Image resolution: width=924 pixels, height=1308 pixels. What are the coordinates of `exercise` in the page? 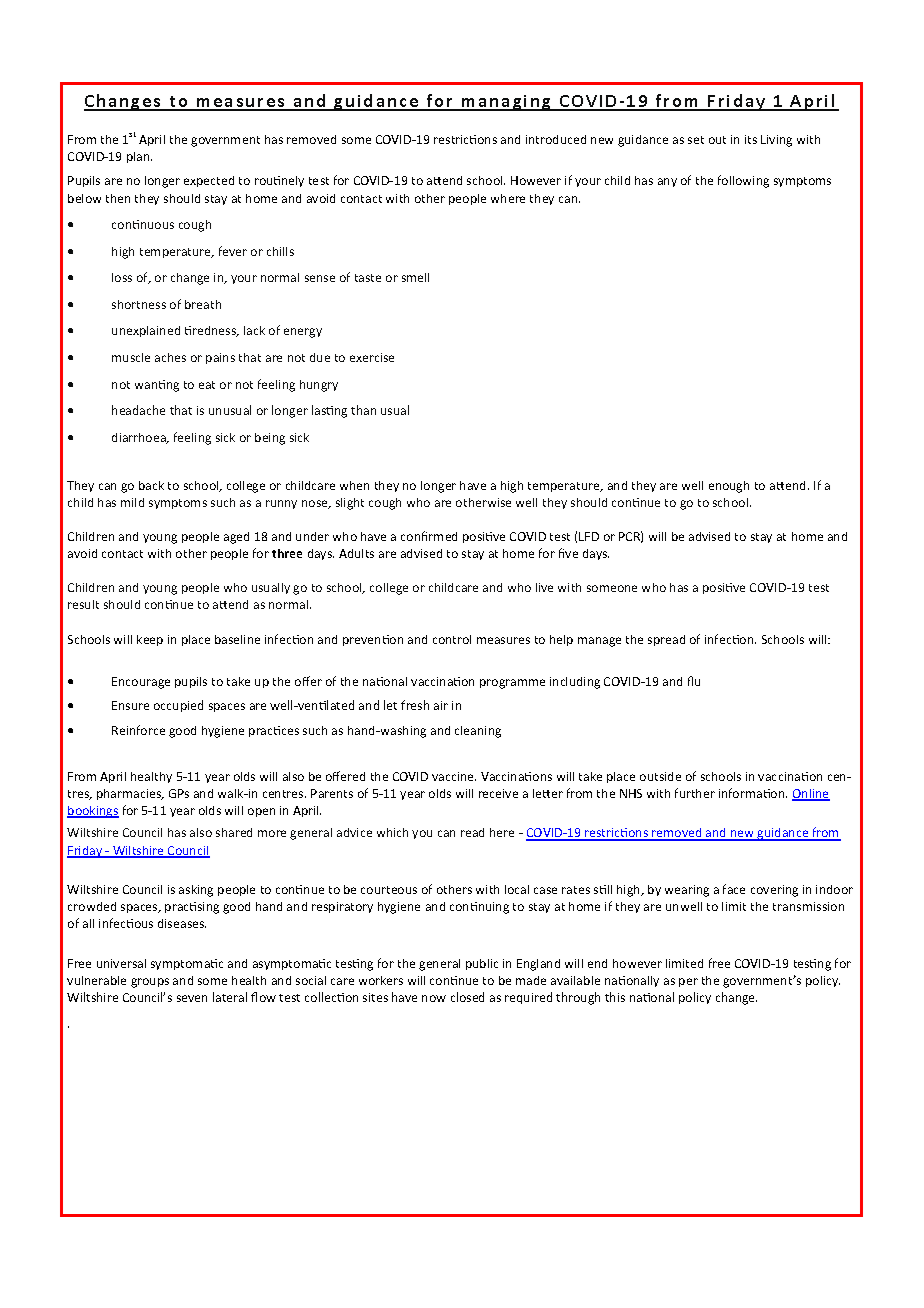 It's located at (372, 357).
